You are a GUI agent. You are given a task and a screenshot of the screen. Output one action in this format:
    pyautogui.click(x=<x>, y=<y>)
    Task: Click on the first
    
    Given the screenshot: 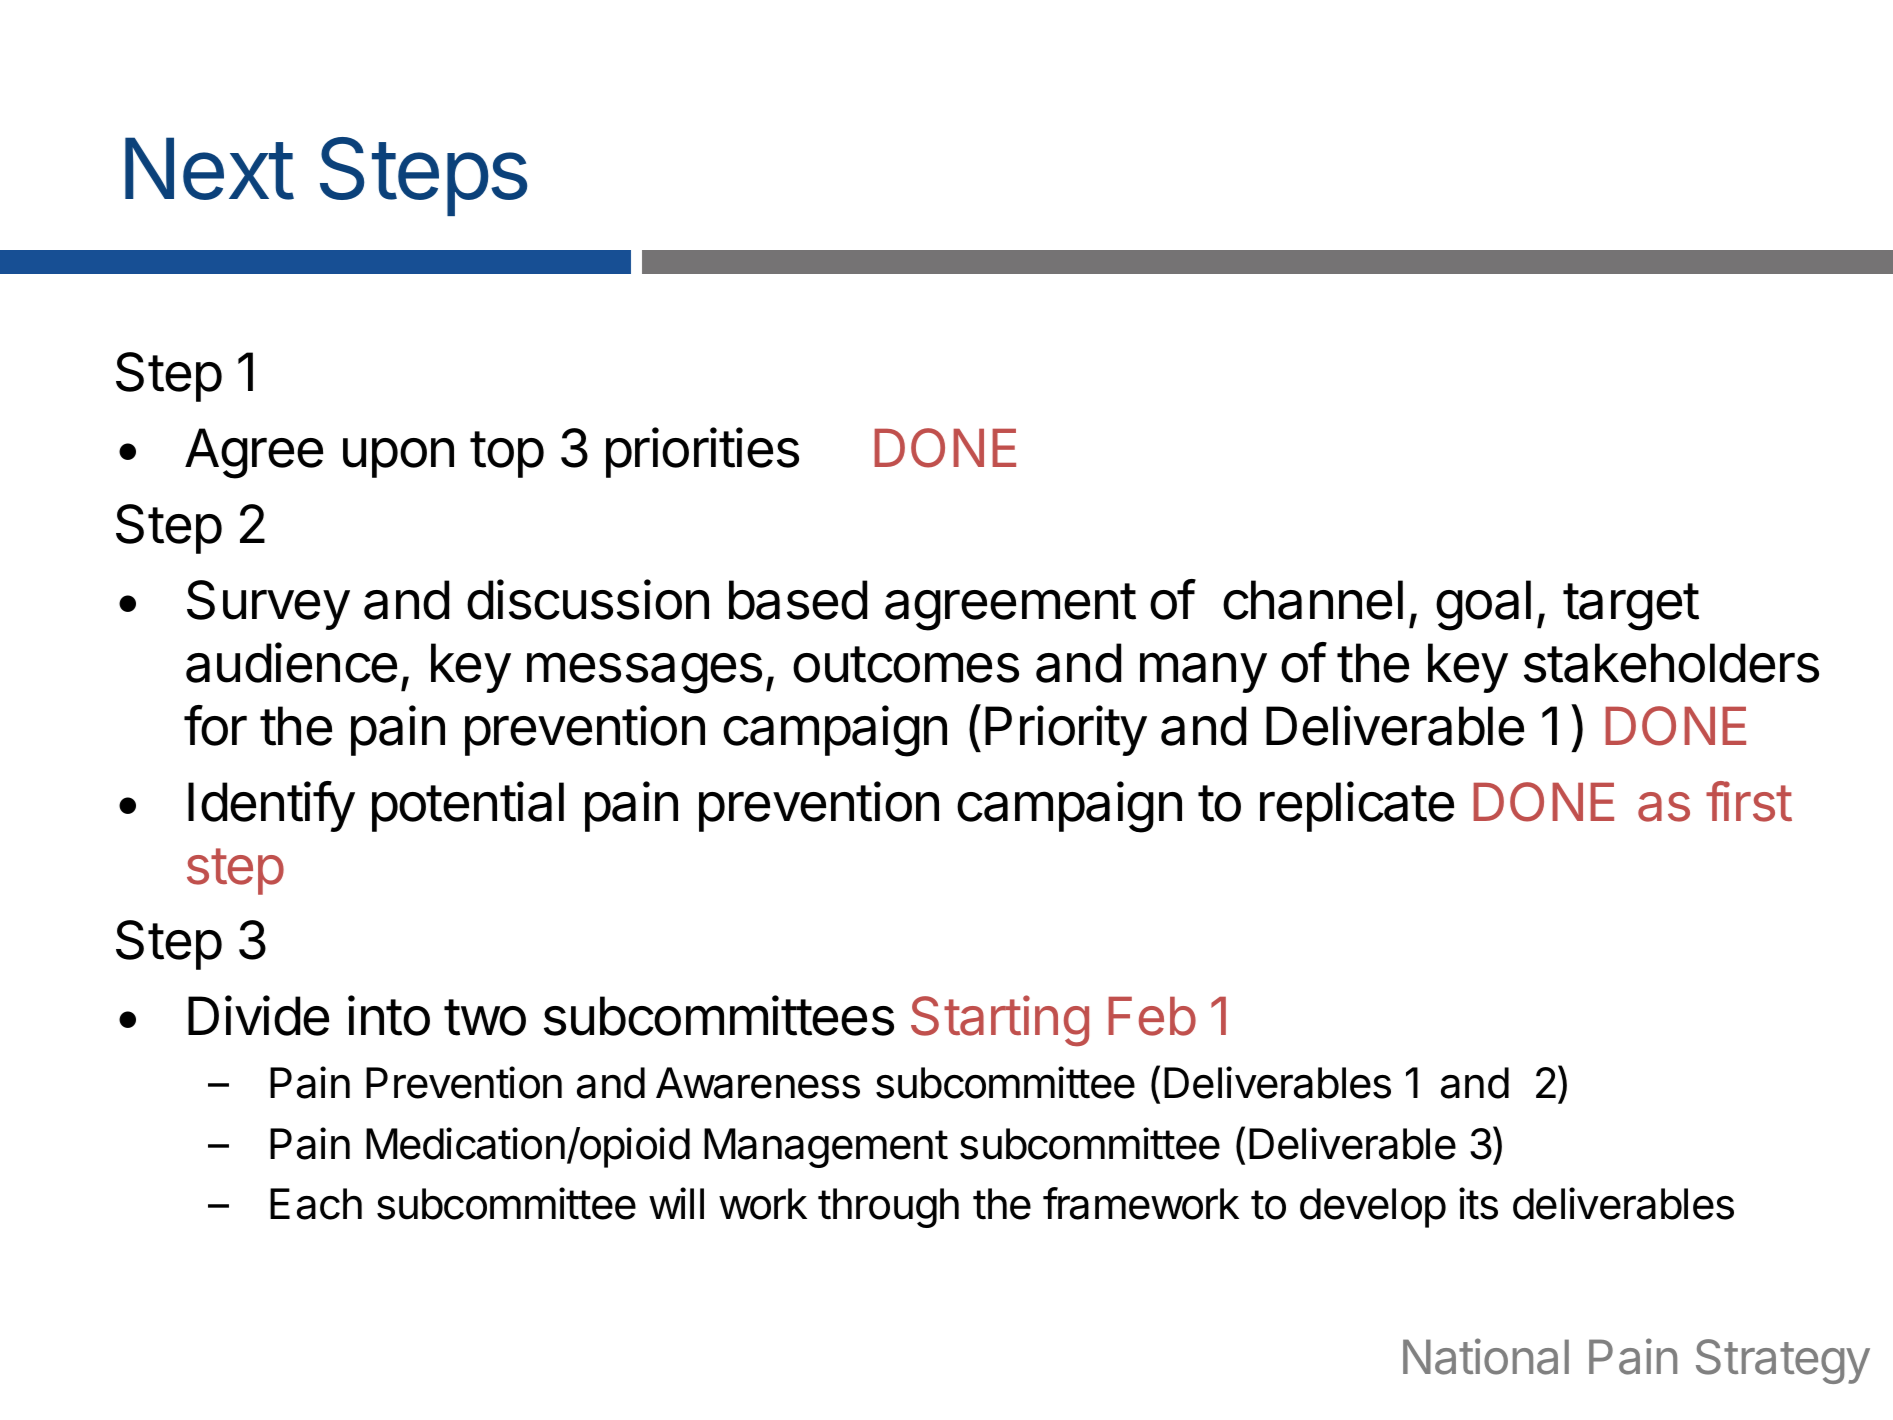 What is the action you would take?
    pyautogui.click(x=1749, y=801)
